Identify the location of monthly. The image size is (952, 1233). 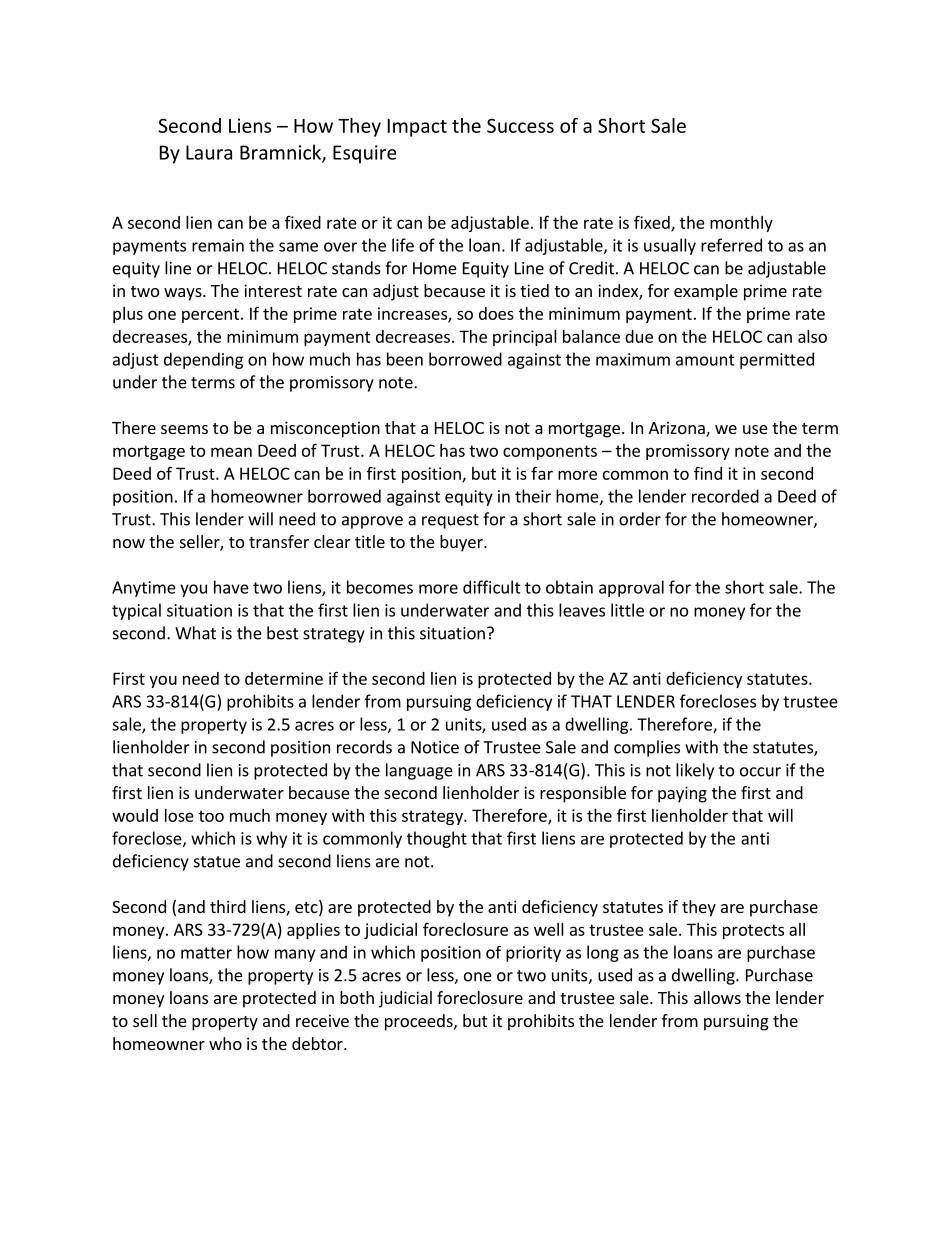
(741, 224).
